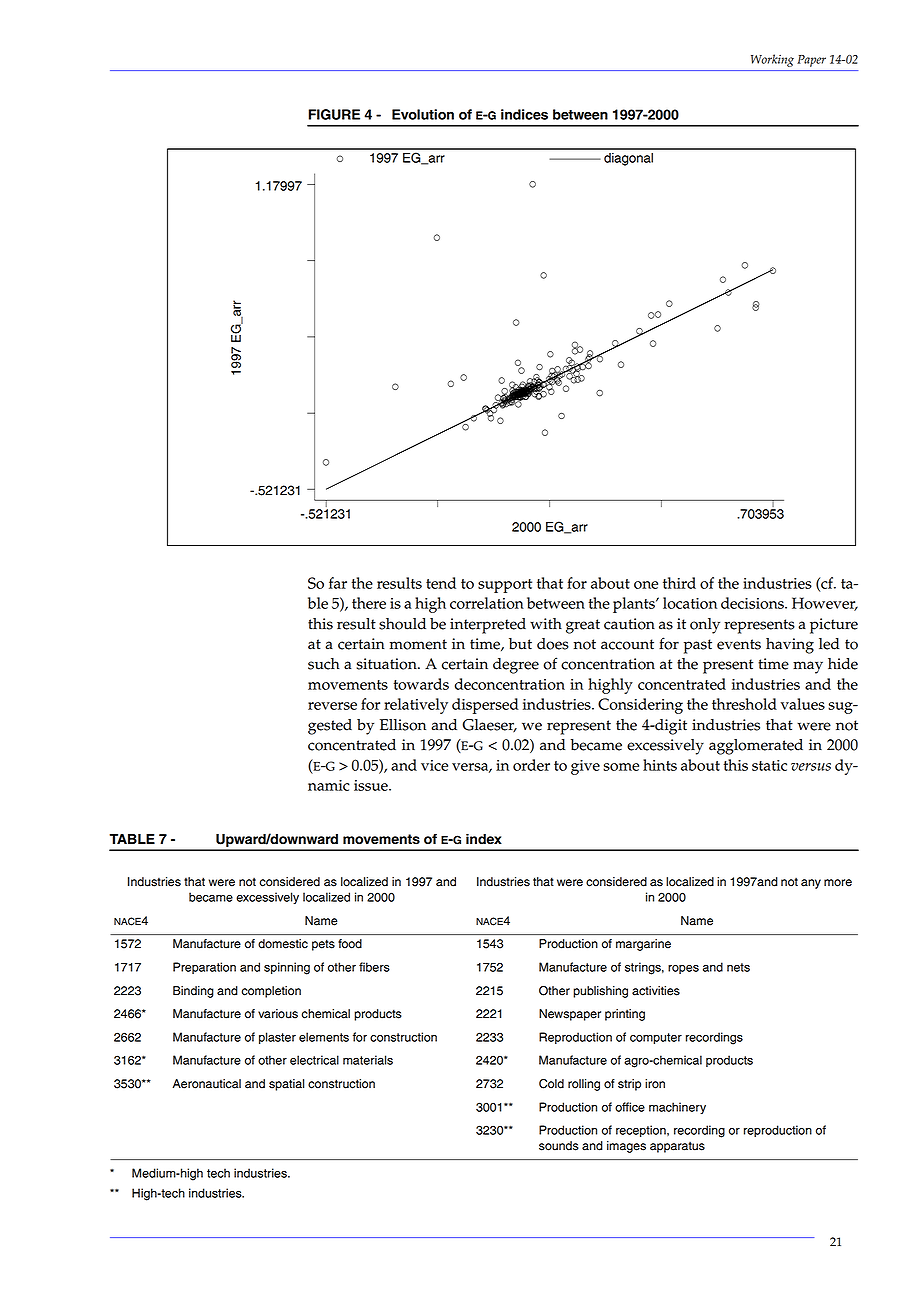  Describe the element at coordinates (334, 114) in the screenshot. I see `FIGURE` at that location.
